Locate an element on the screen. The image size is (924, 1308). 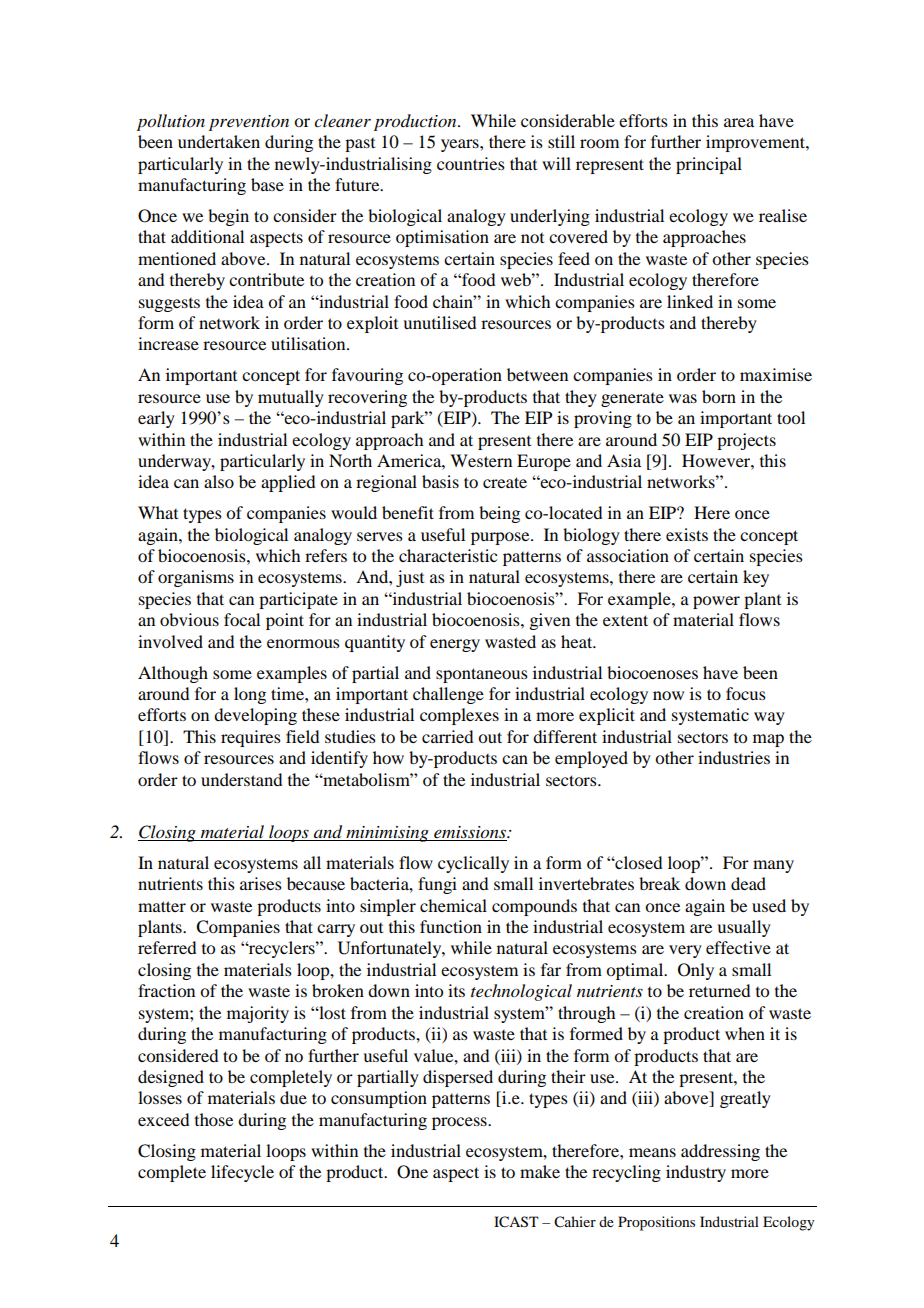
undertaken is located at coordinates (219, 141).
